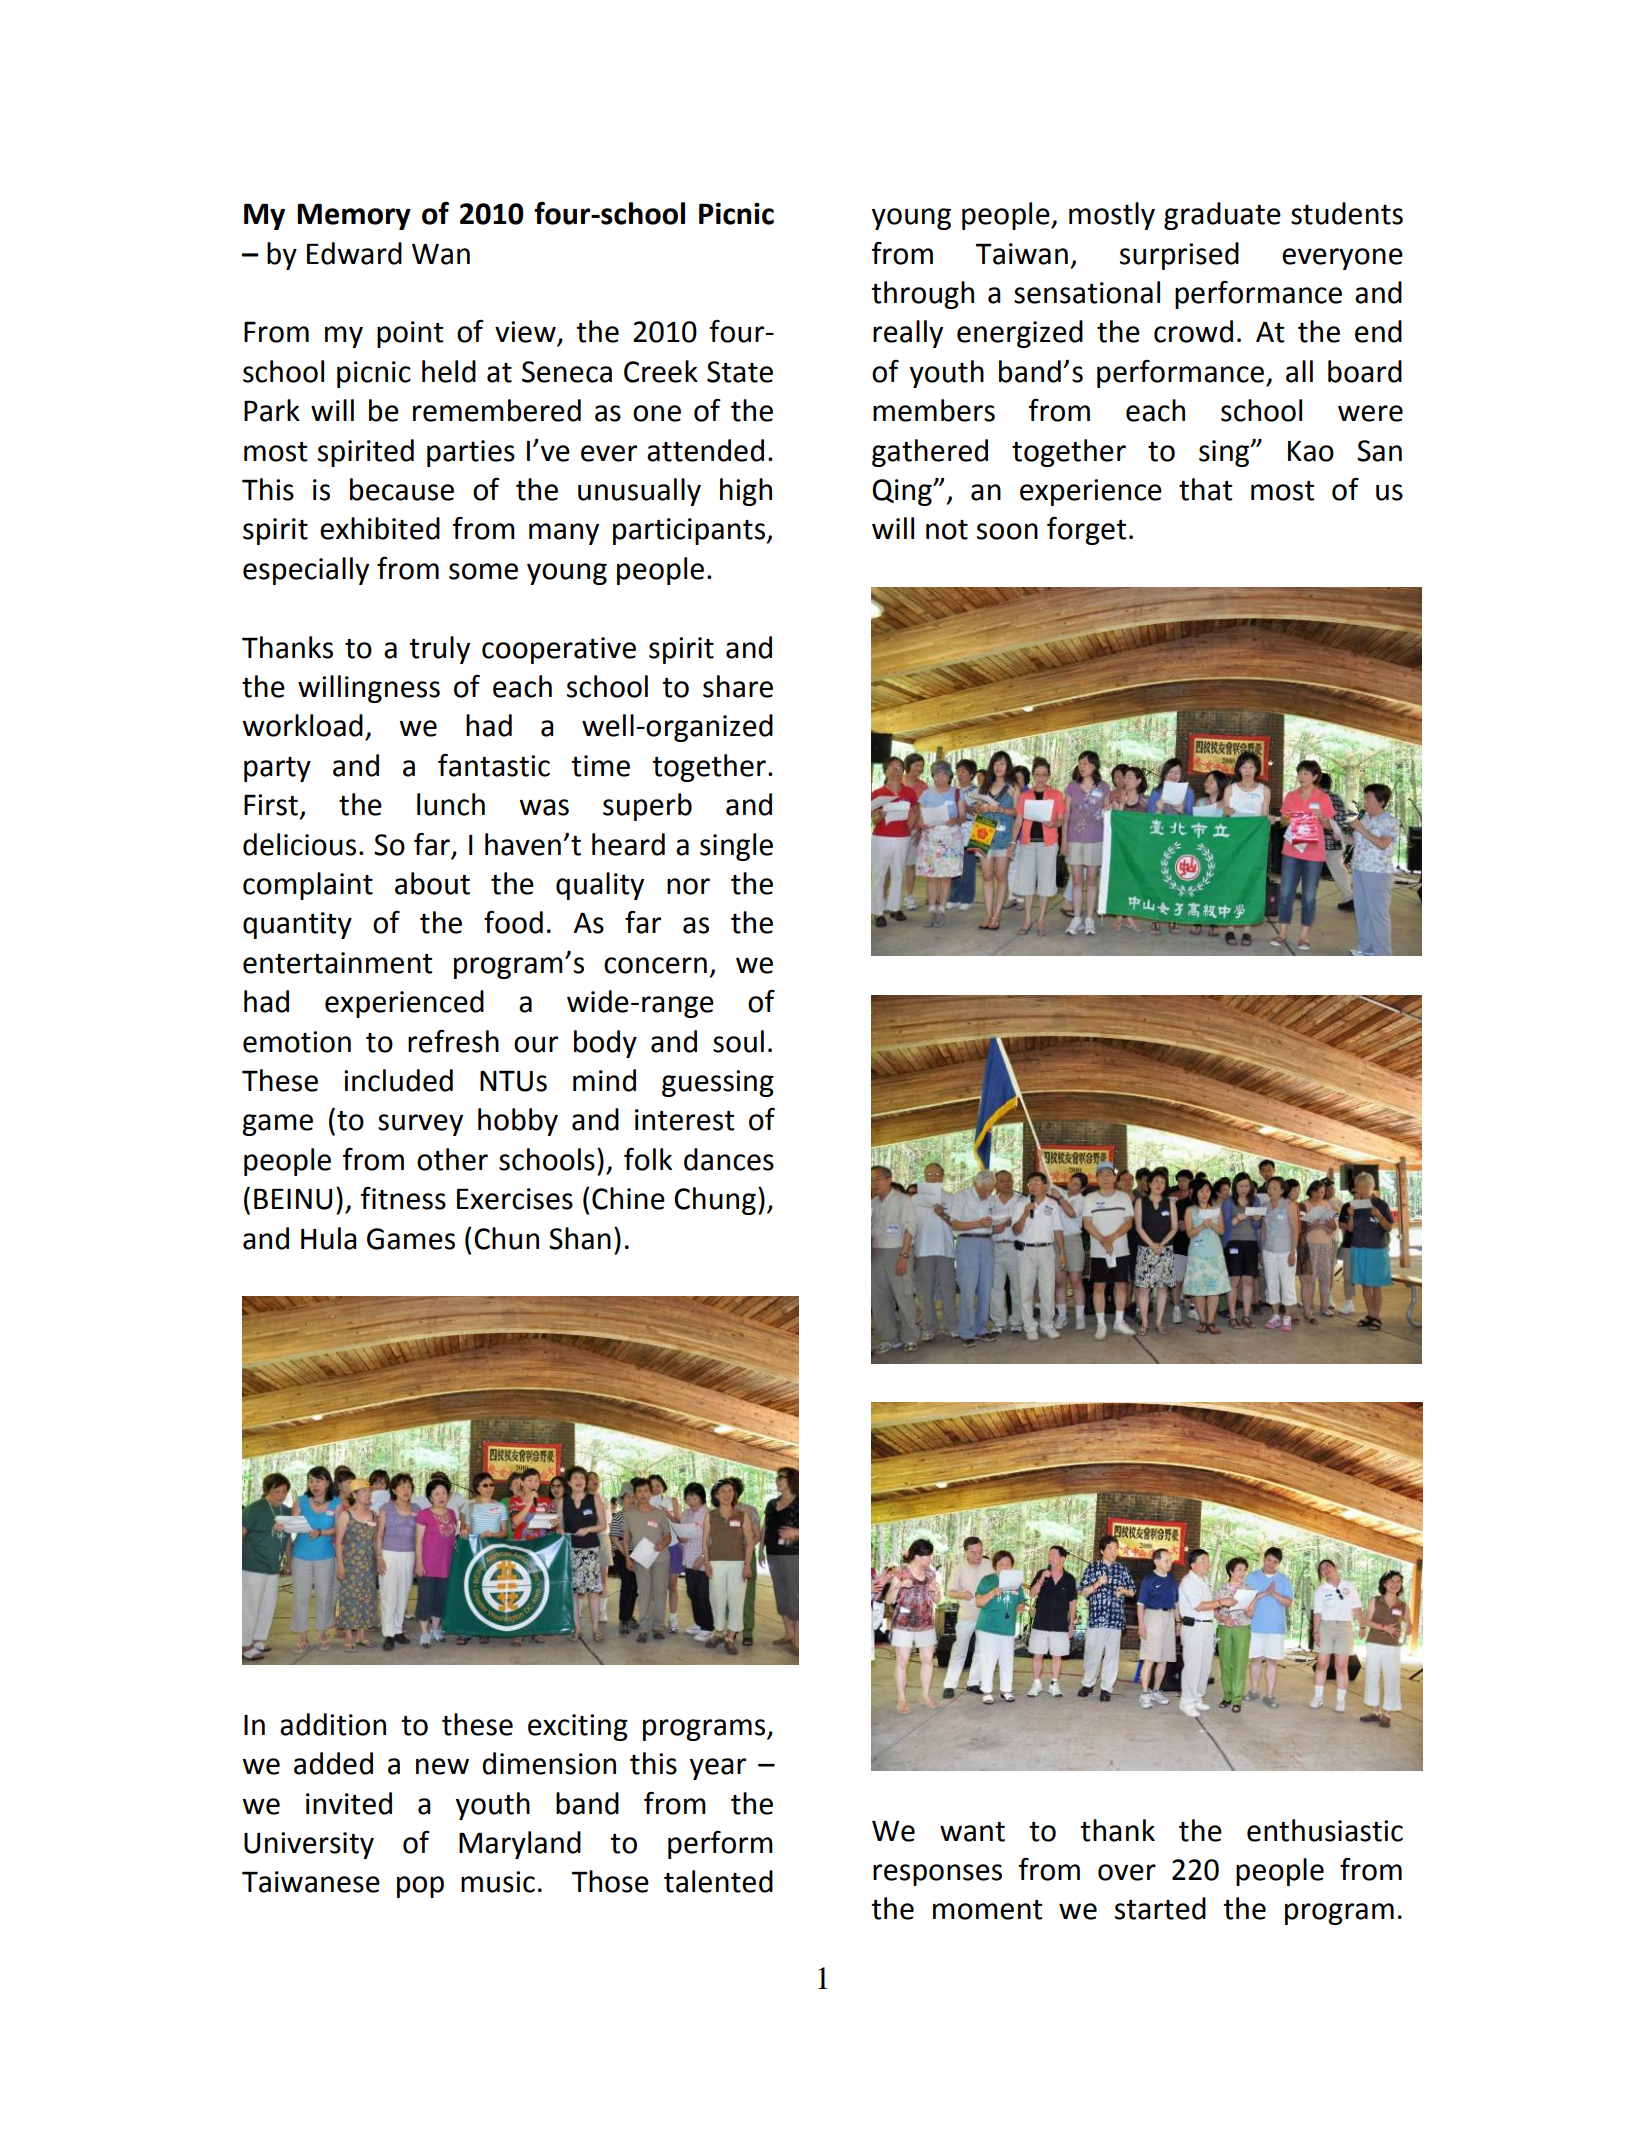 The image size is (1646, 2130). Describe the element at coordinates (922, 295) in the screenshot. I see `through` at that location.
